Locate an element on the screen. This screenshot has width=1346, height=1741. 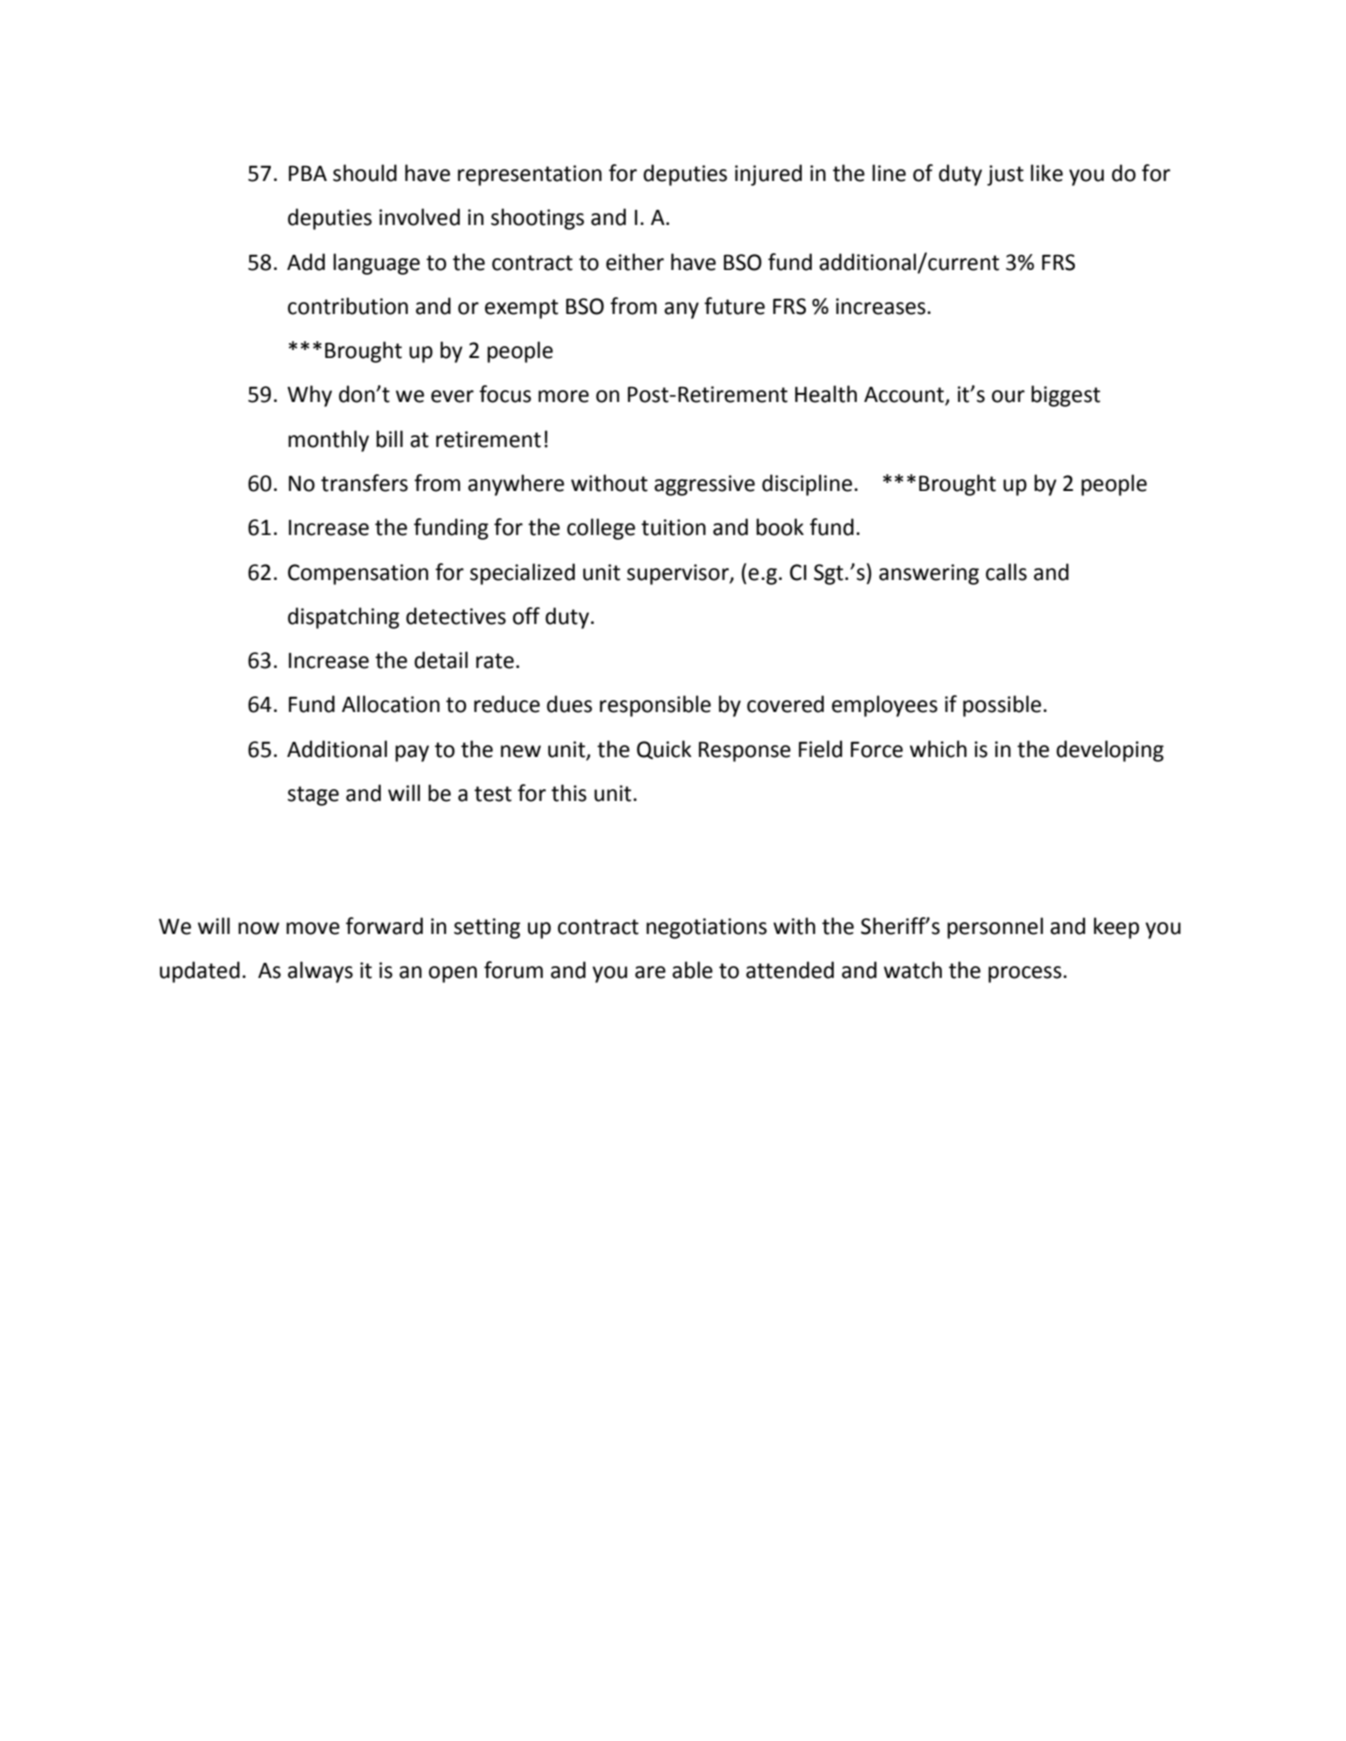
tuition is located at coordinates (673, 527).
